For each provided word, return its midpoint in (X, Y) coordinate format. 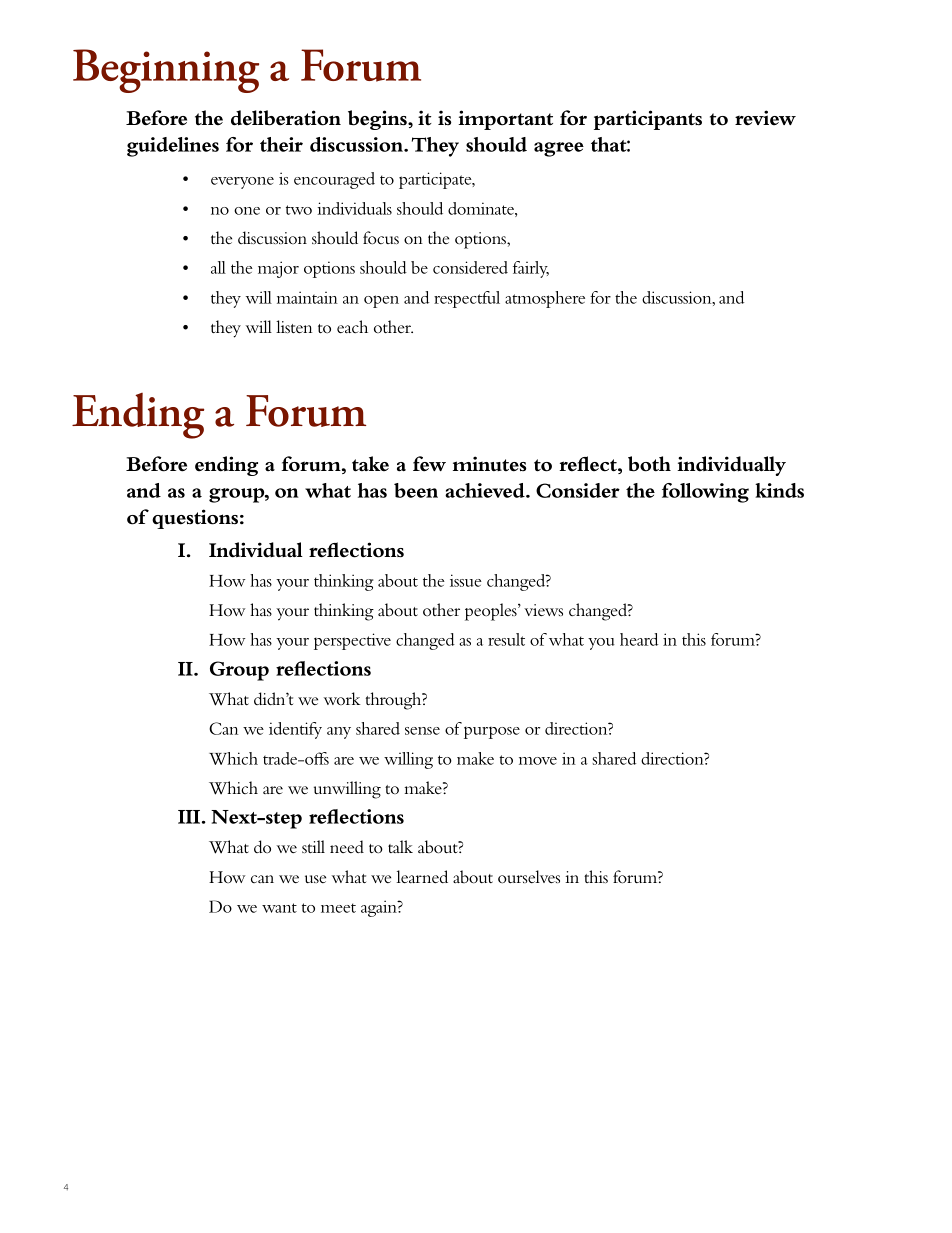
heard (639, 639)
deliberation (286, 118)
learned (422, 876)
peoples (492, 612)
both (649, 464)
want (279, 908)
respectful (467, 299)
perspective (352, 641)
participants (648, 120)
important (505, 120)
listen (294, 326)
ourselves (529, 877)
